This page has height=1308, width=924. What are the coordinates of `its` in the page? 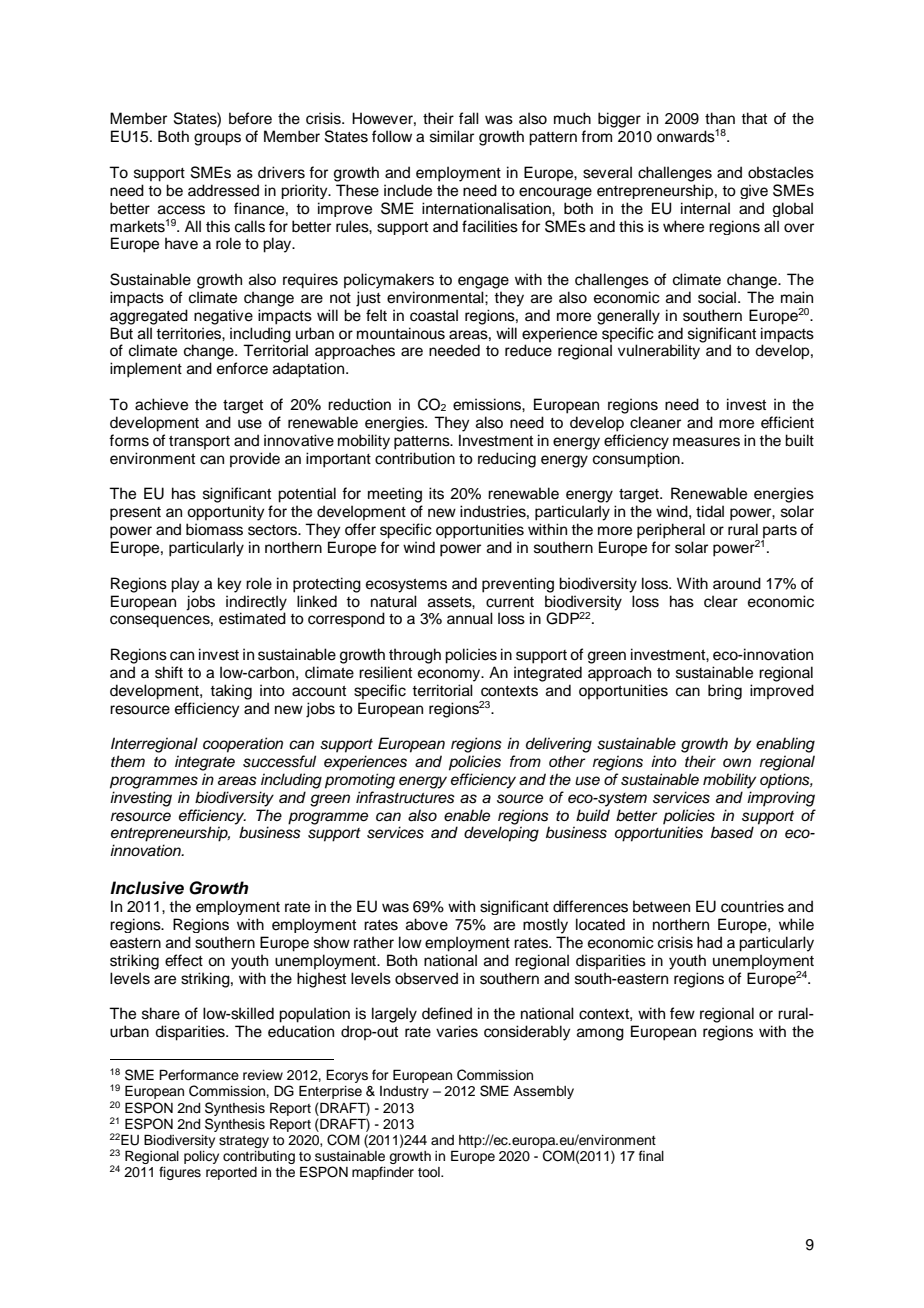 It's located at (436, 493).
